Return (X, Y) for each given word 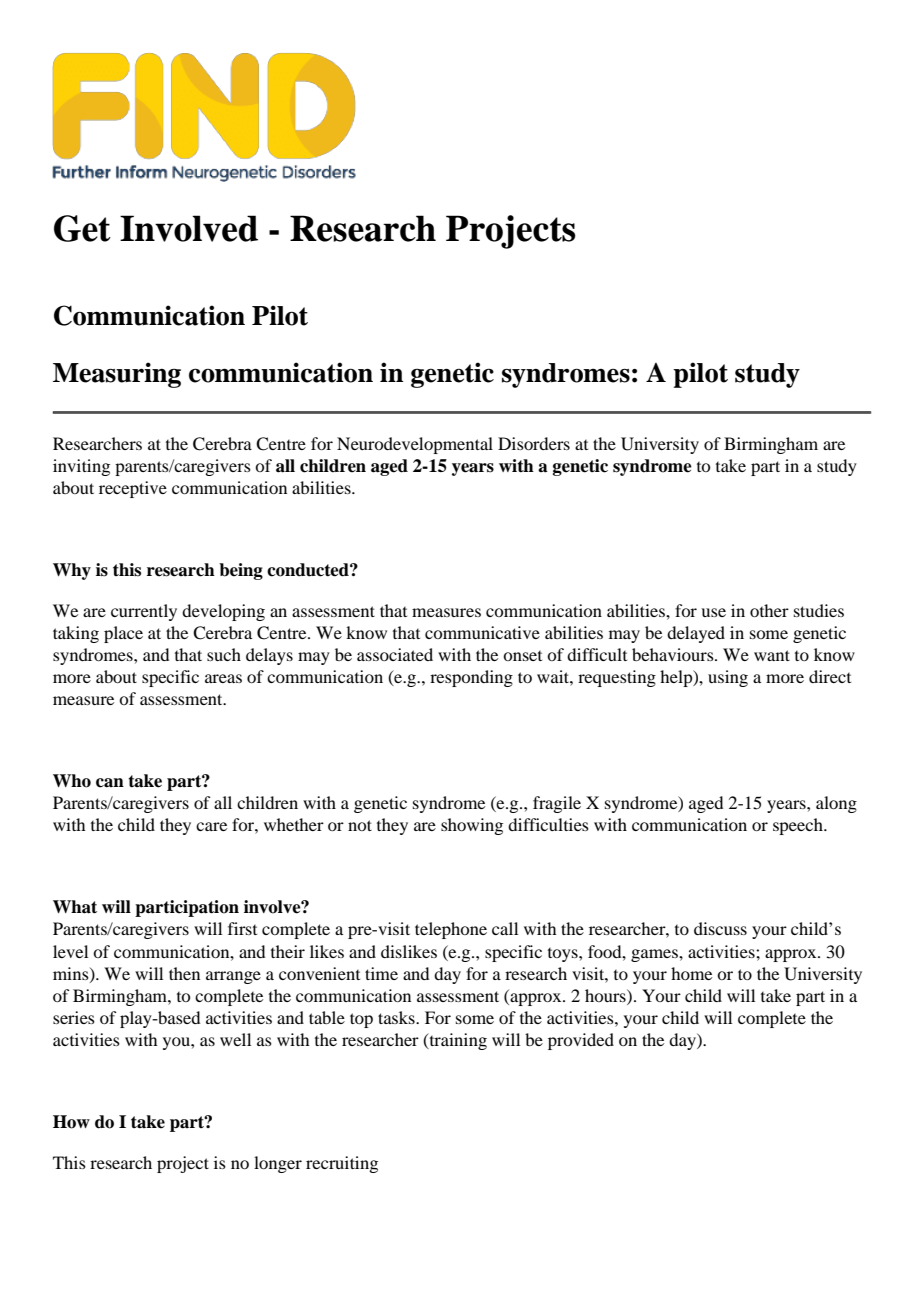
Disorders (534, 443)
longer (278, 1164)
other (769, 610)
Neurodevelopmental (415, 445)
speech (799, 826)
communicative (482, 632)
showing (472, 826)
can (110, 783)
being (241, 571)
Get (82, 228)
